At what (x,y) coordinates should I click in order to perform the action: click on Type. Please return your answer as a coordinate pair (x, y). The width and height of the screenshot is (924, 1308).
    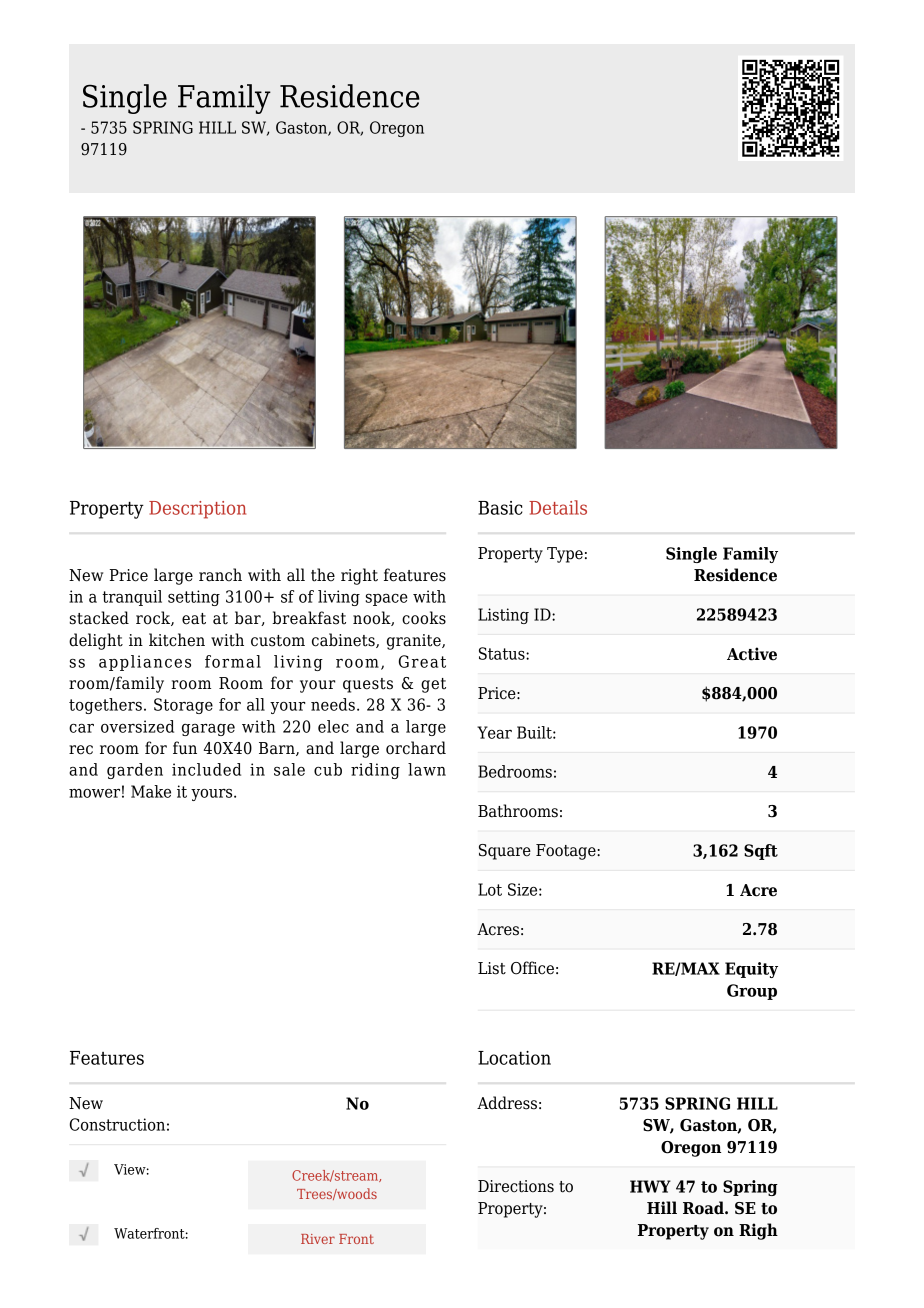
    Looking at the image, I should click on (565, 555).
